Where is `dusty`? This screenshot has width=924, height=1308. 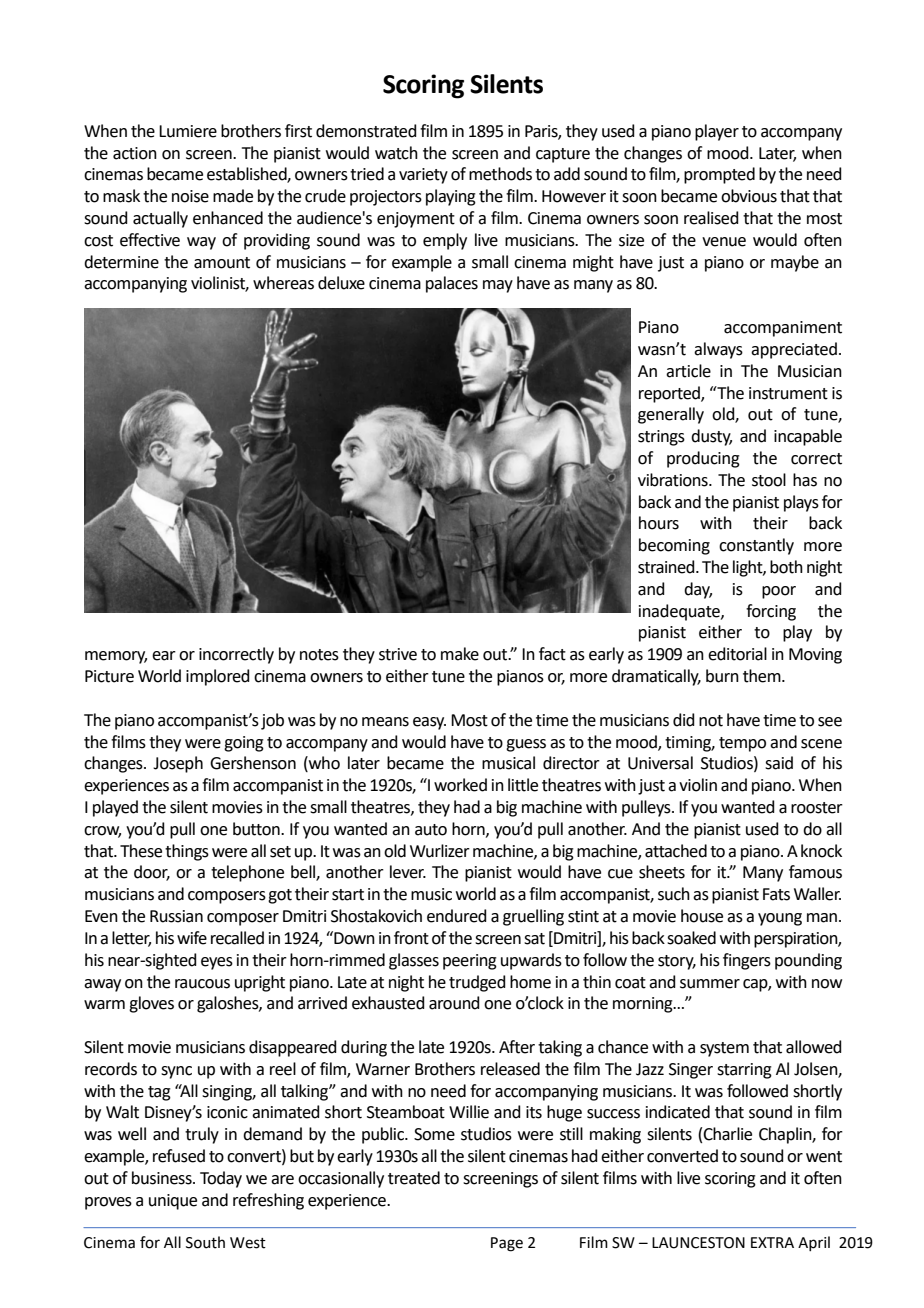 dusty is located at coordinates (711, 437).
